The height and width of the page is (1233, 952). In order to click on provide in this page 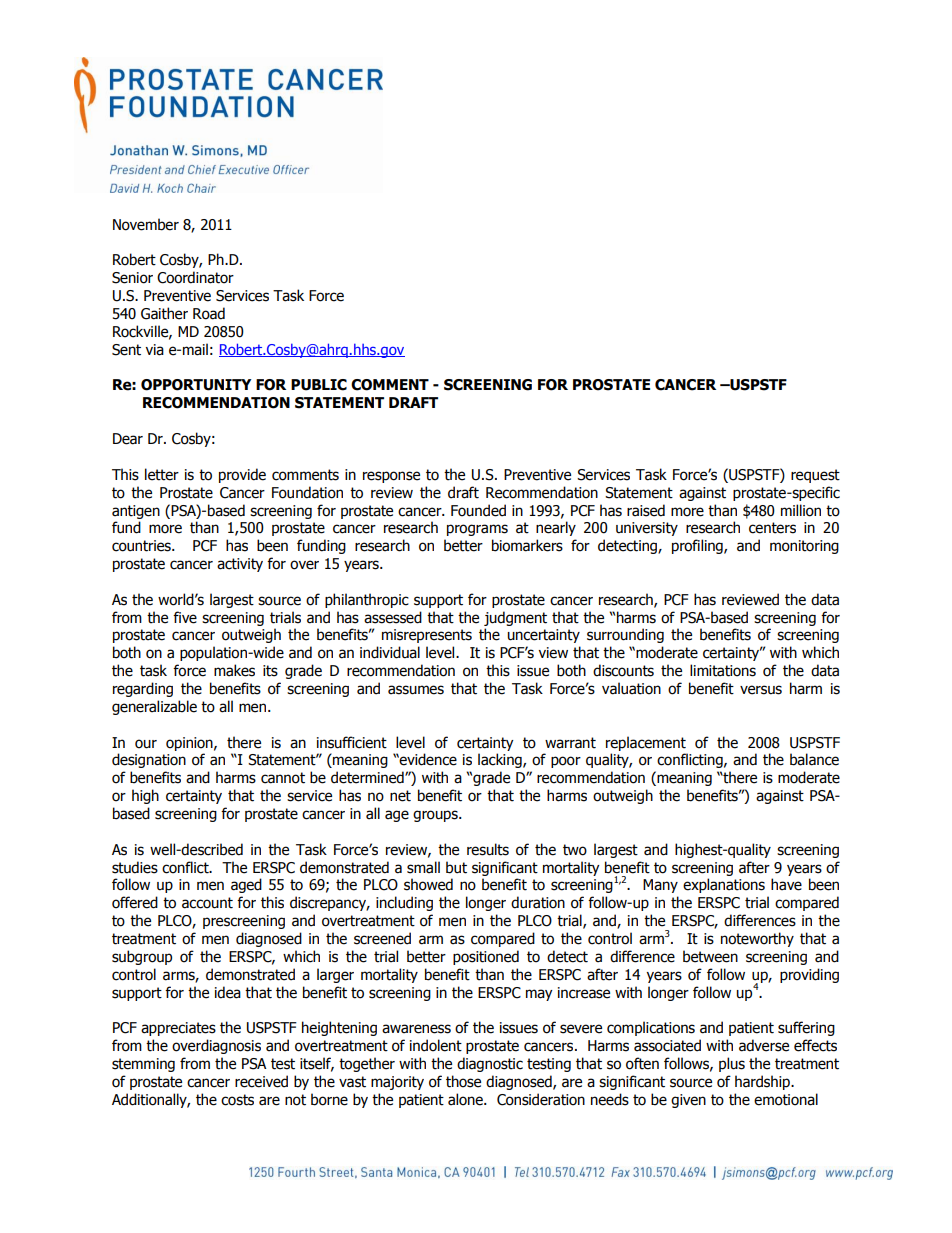, I will do `click(242, 475)`.
